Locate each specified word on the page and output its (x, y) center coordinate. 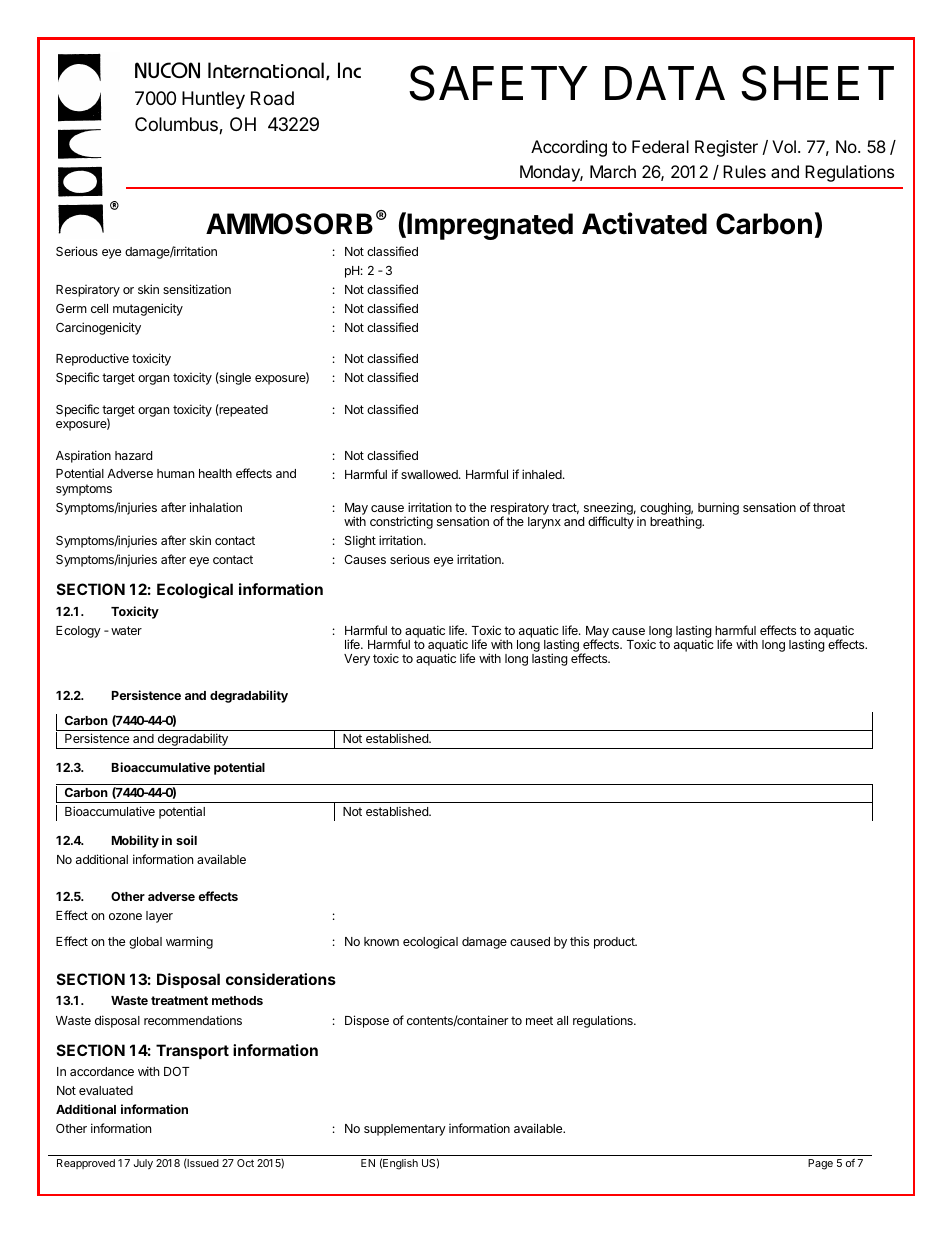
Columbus (177, 125)
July (143, 1164)
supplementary (405, 1130)
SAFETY (498, 83)
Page (820, 1164)
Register (726, 148)
